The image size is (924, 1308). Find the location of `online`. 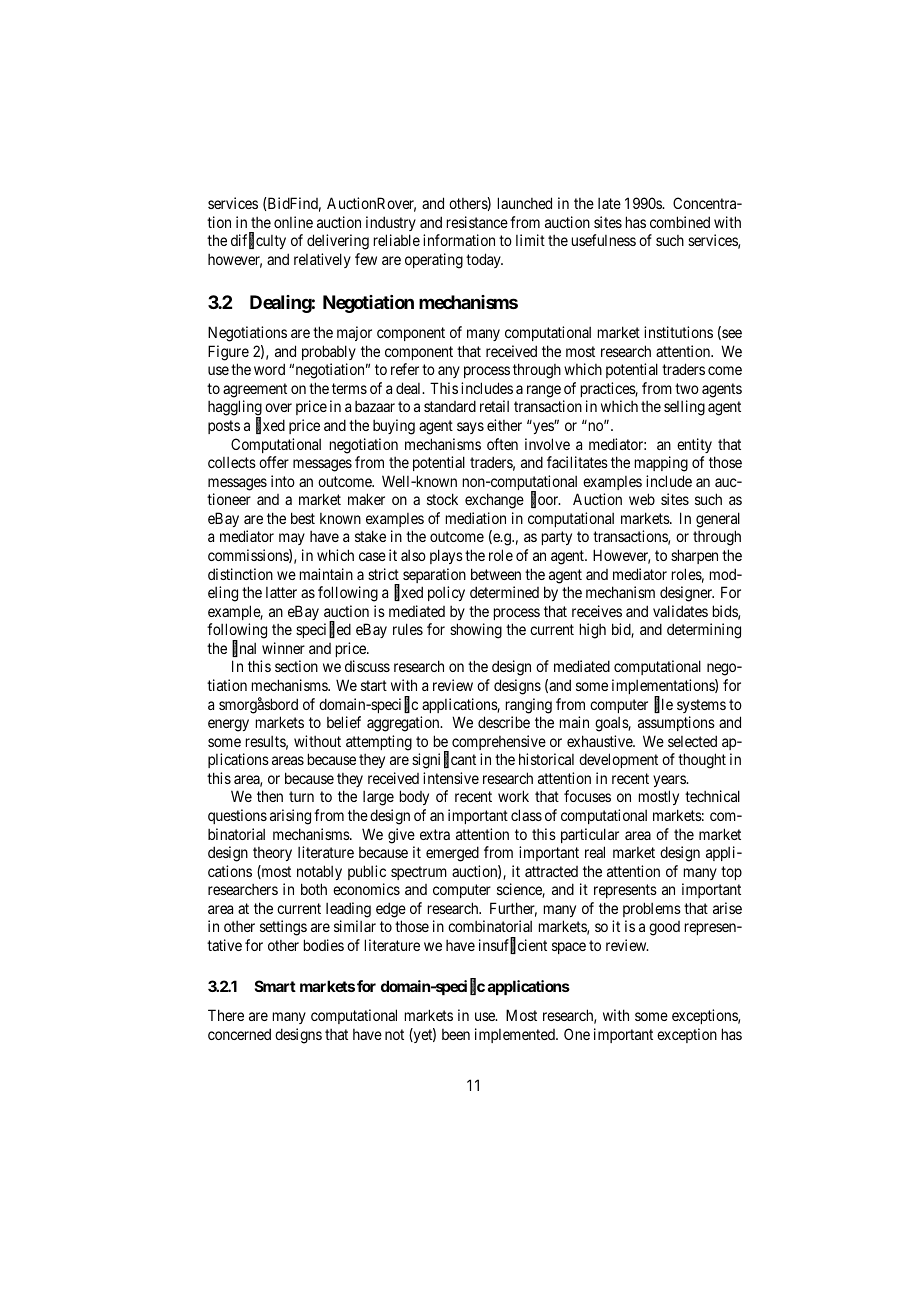

online is located at coordinates (293, 222).
